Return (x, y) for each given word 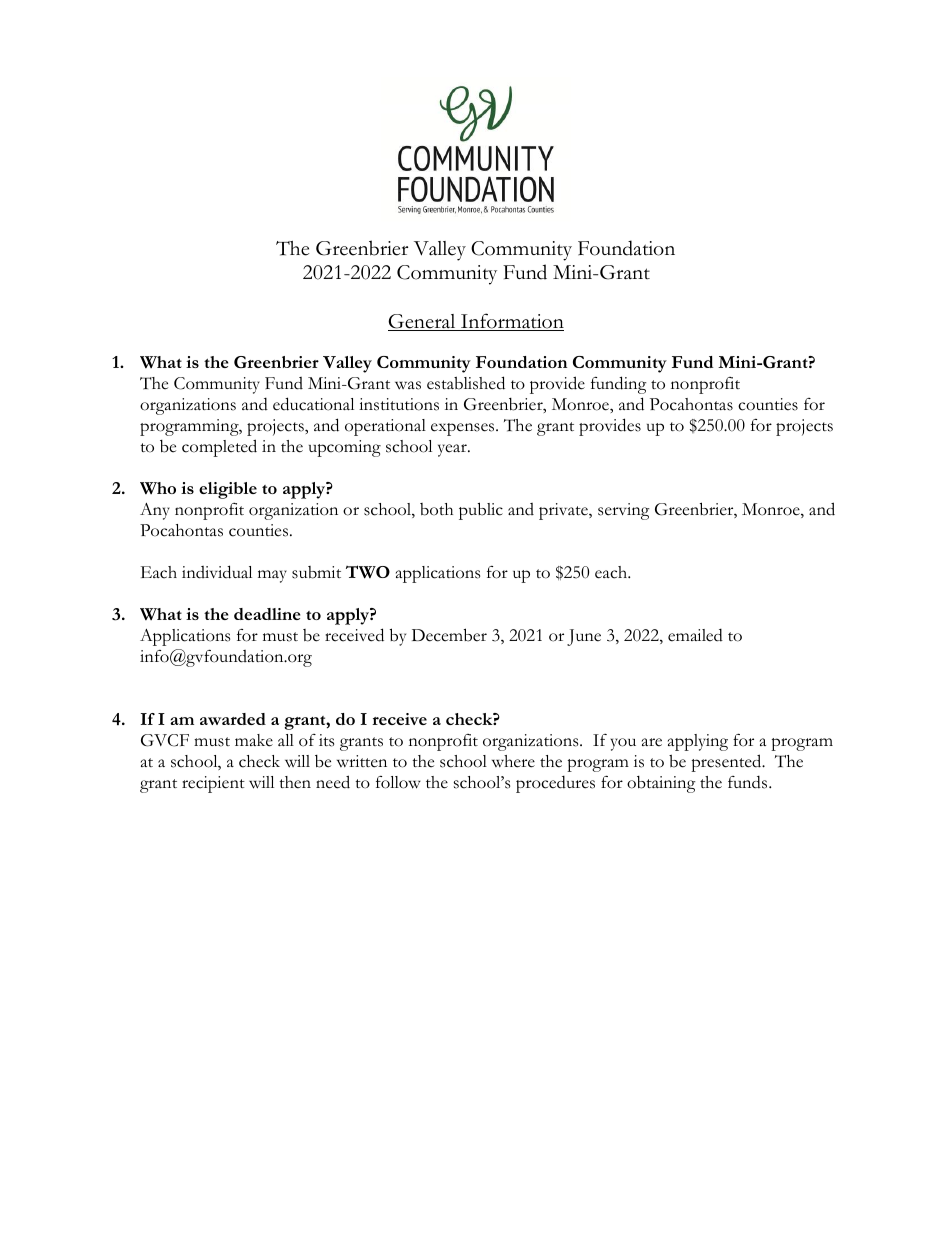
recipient (213, 784)
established (466, 383)
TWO (368, 572)
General (423, 322)
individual (217, 572)
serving (624, 511)
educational (313, 404)
